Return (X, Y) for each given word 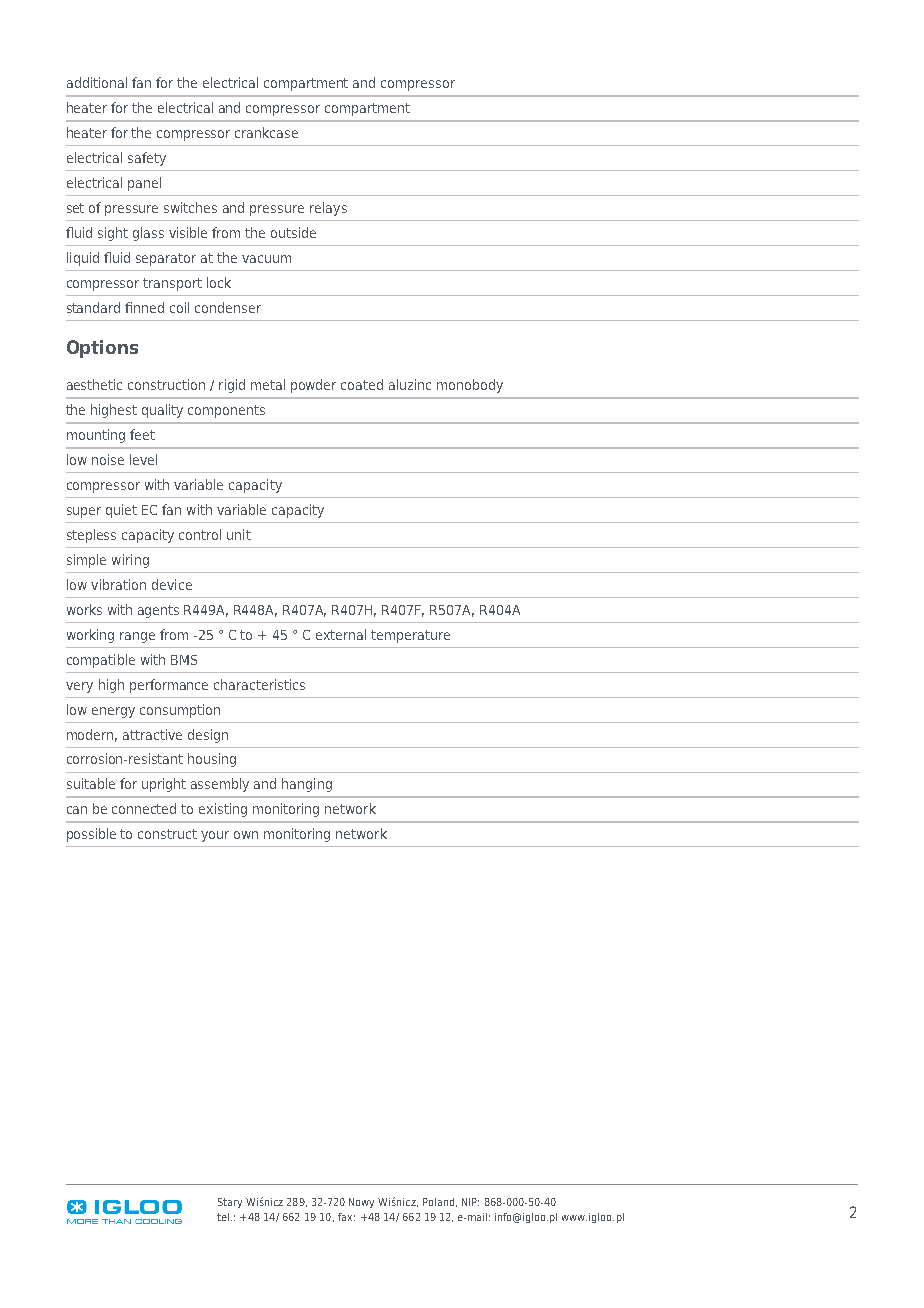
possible (91, 835)
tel (223, 1217)
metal (268, 384)
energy (113, 712)
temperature (410, 636)
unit (239, 534)
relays (328, 209)
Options (102, 349)
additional (97, 82)
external (341, 634)
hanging (307, 785)
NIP (470, 1202)
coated (362, 384)
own (246, 835)
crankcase (266, 132)
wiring (130, 561)
